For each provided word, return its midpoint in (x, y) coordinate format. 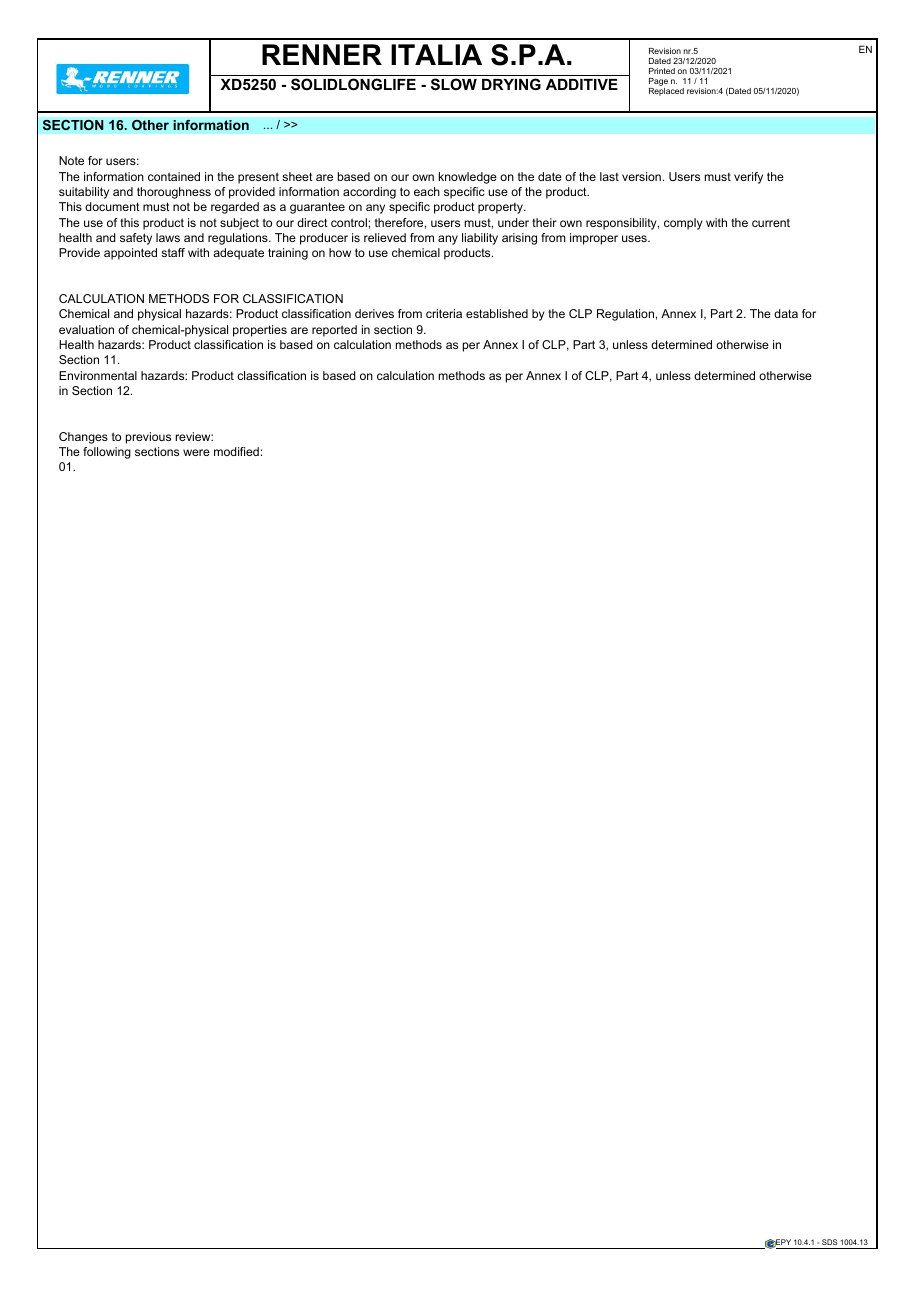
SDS (830, 1242)
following (107, 453)
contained (174, 176)
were (196, 452)
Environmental (98, 375)
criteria (444, 313)
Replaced (666, 90)
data (786, 313)
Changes (83, 438)
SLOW (454, 84)
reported (334, 331)
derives (374, 313)
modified (236, 451)
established (497, 313)
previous (148, 438)
